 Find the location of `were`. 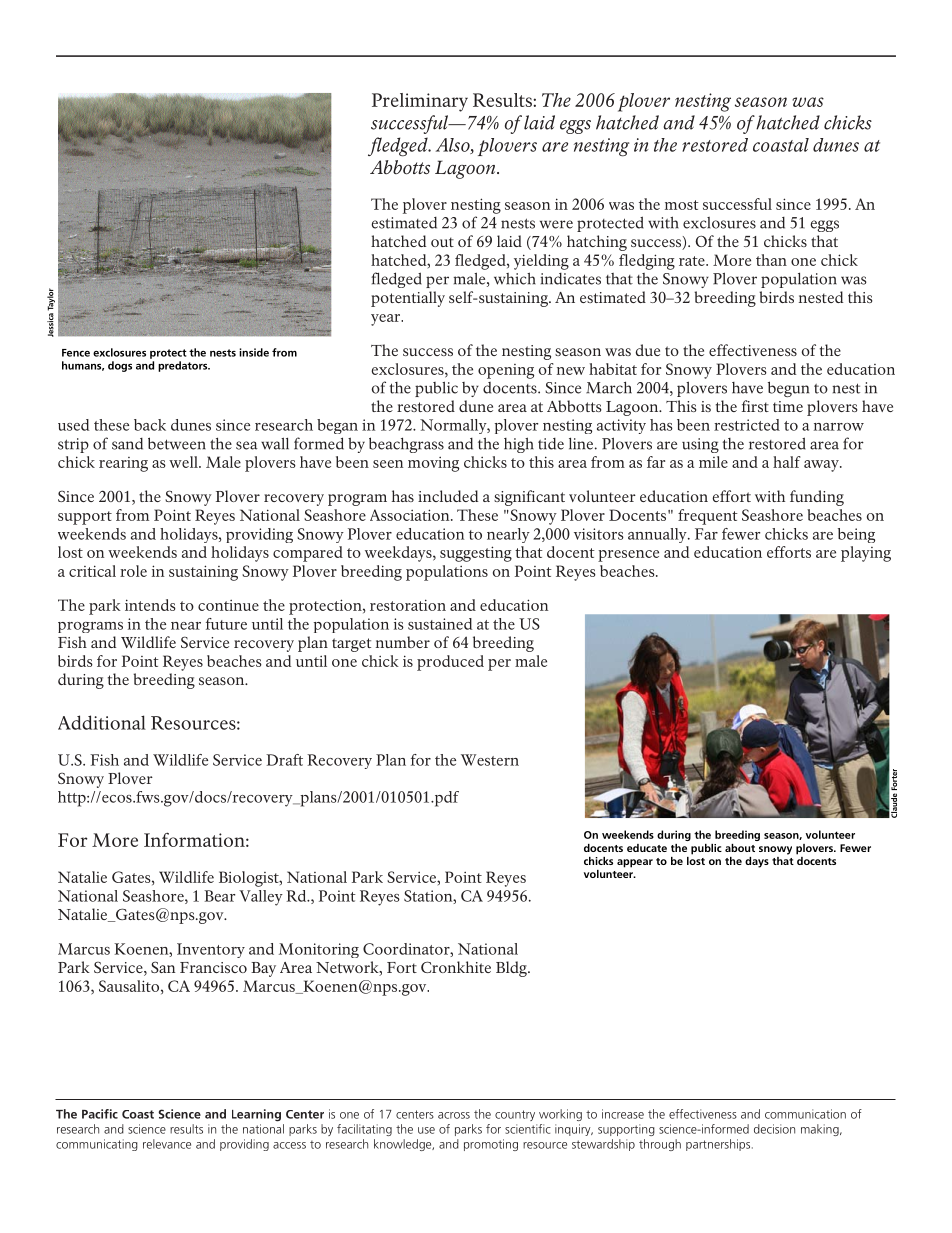

were is located at coordinates (556, 224).
